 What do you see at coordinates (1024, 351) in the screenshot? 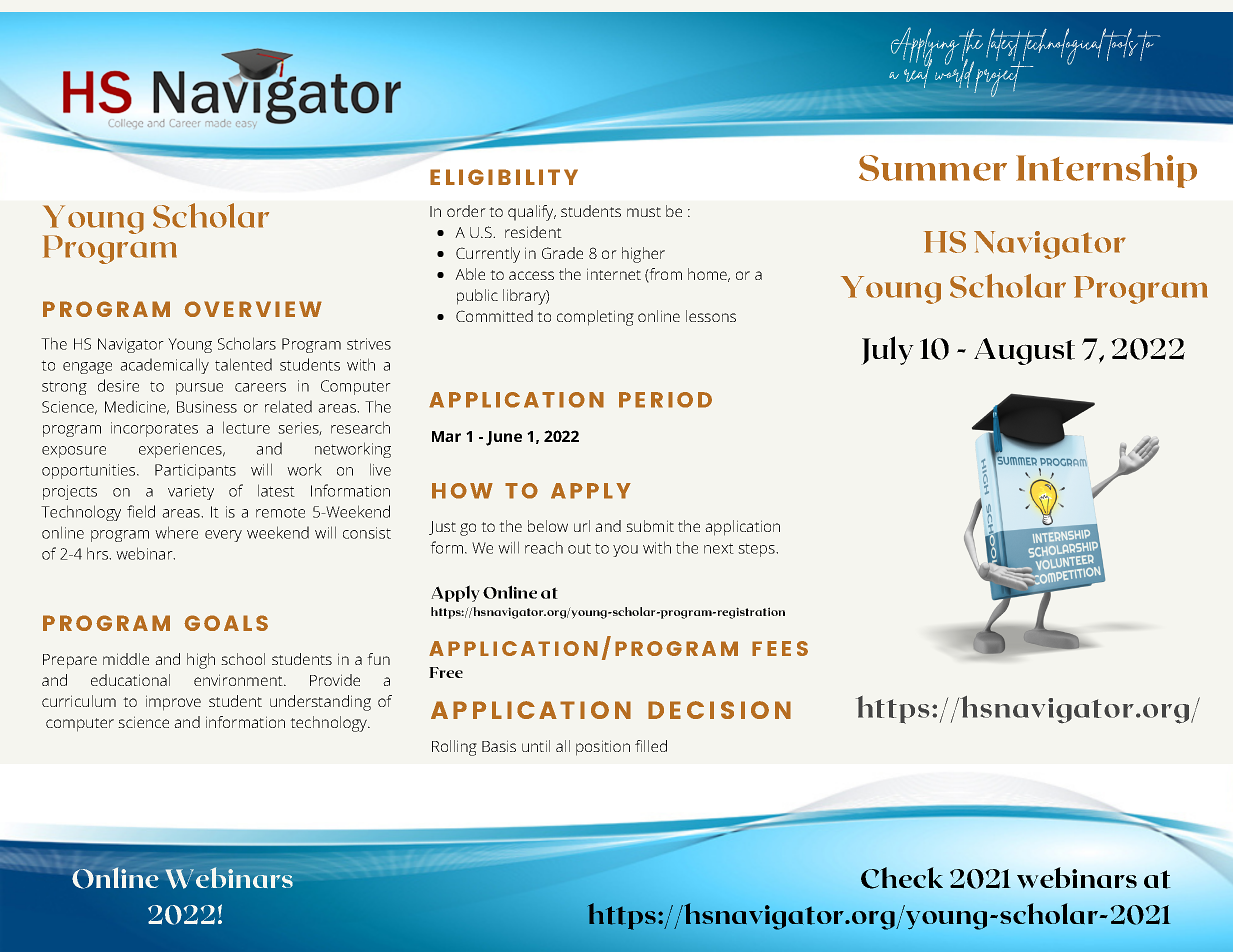
I see `August` at bounding box center [1024, 351].
